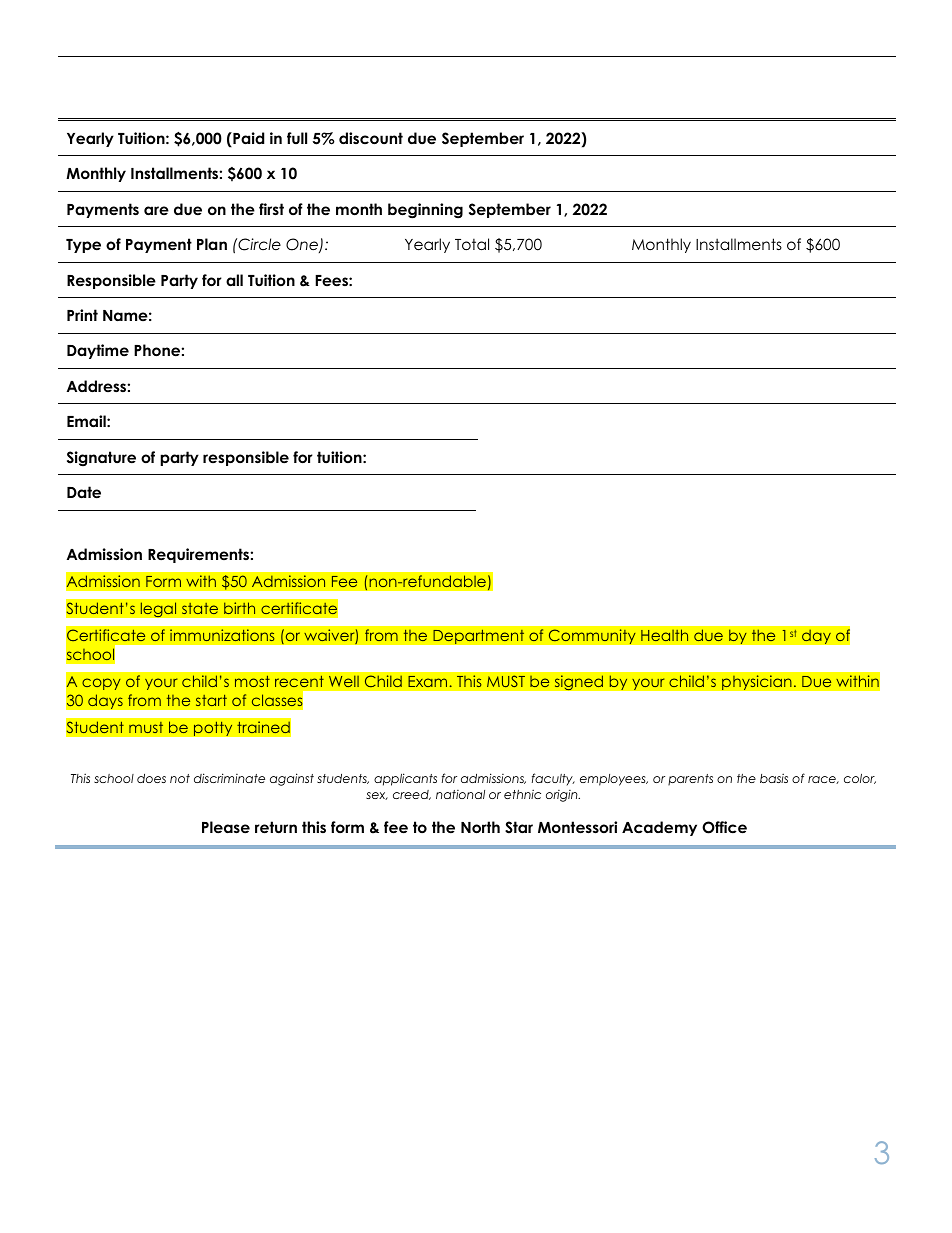  Describe the element at coordinates (664, 635) in the screenshot. I see `Health` at that location.
